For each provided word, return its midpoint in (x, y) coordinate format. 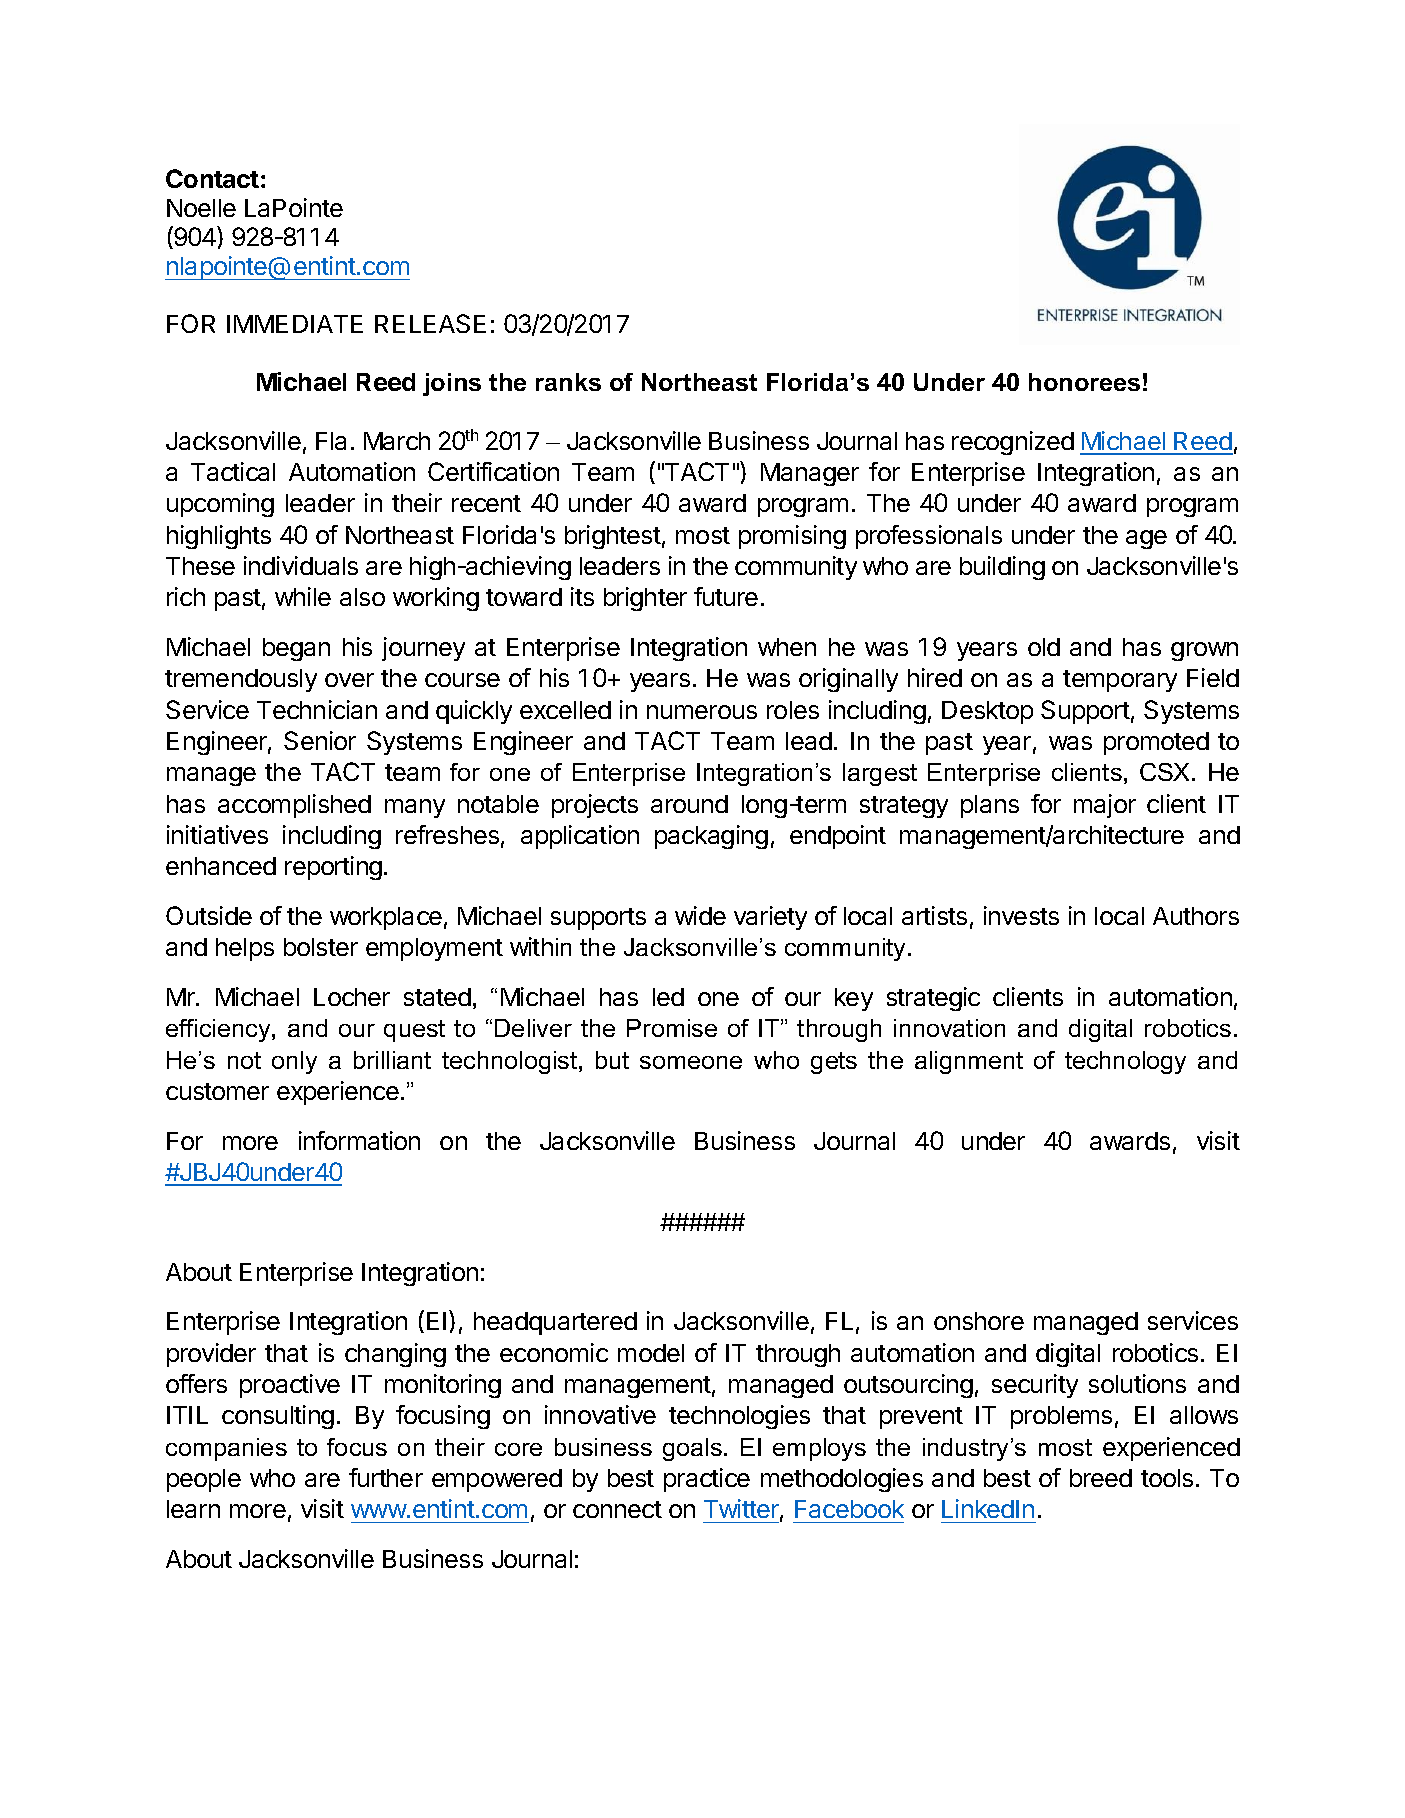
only (294, 1062)
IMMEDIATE (295, 324)
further (386, 1477)
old (1044, 647)
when (787, 647)
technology (1125, 1062)
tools (1167, 1478)
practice (707, 1480)
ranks (568, 382)
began (296, 649)
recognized (1013, 443)
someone (691, 1062)
